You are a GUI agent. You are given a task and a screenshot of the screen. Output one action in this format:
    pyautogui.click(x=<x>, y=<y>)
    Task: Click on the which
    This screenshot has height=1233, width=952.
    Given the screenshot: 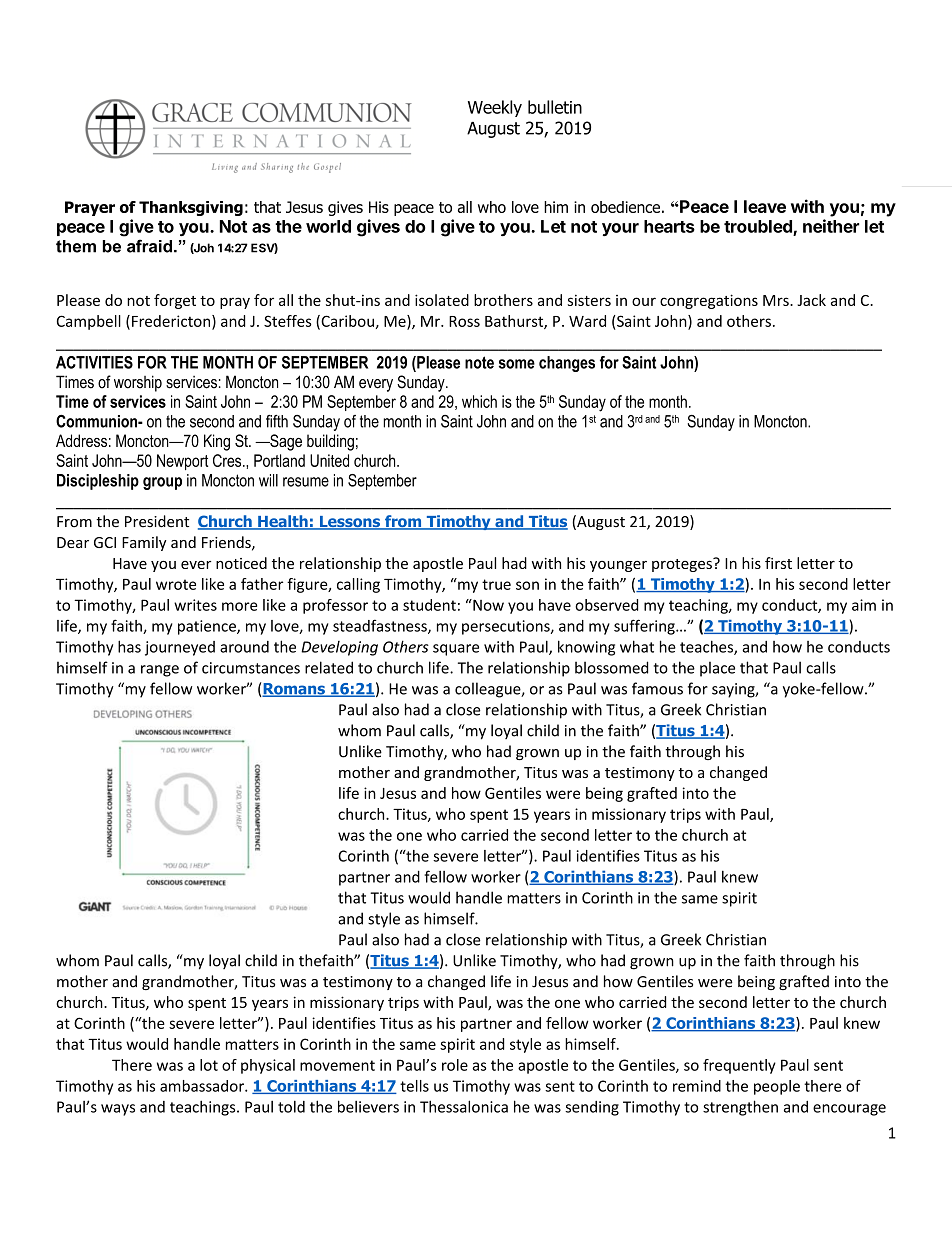 What is the action you would take?
    pyautogui.click(x=479, y=401)
